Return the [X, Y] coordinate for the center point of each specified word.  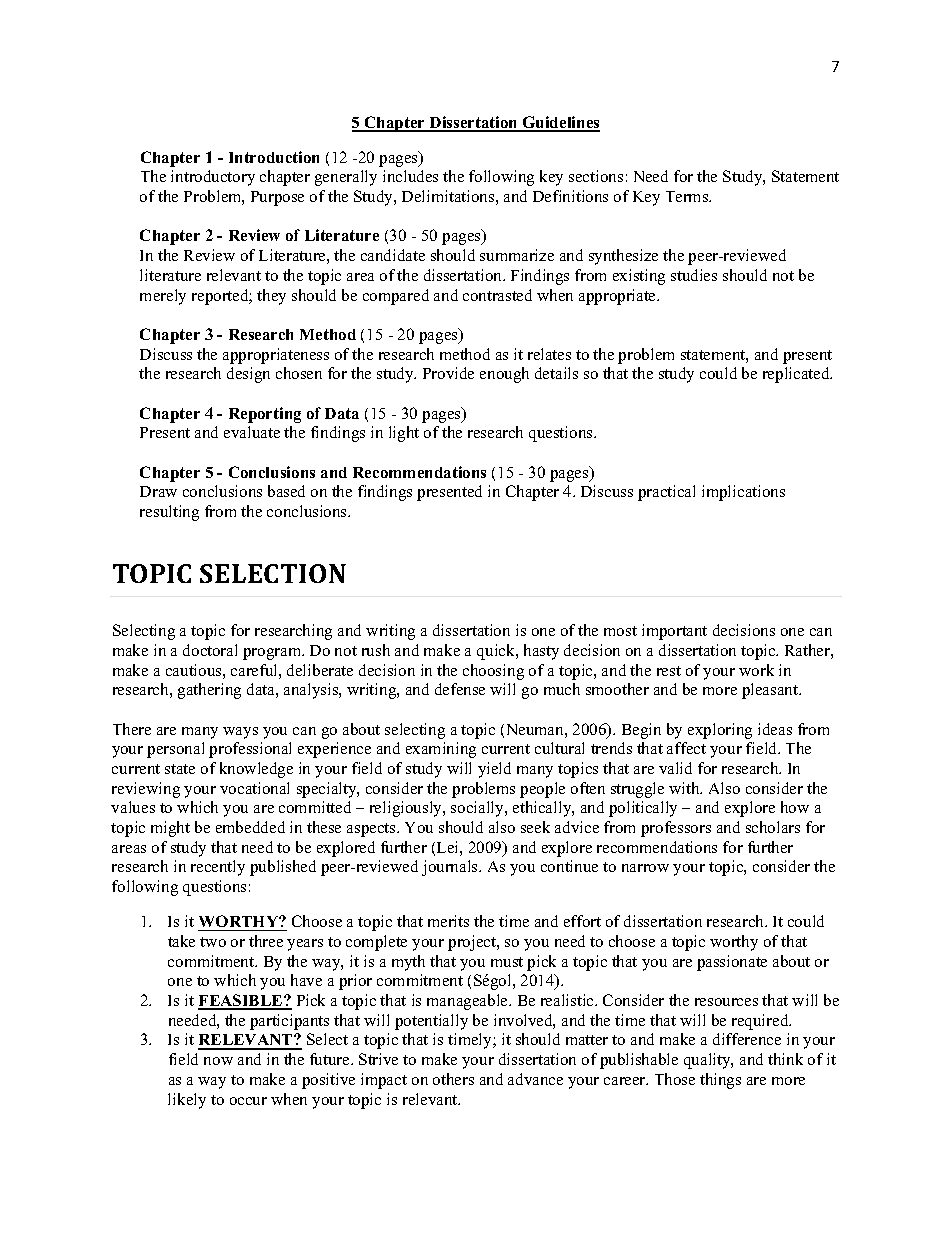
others [453, 1079]
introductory [213, 178]
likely [187, 1101]
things [720, 1081]
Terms [688, 196]
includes [410, 176]
